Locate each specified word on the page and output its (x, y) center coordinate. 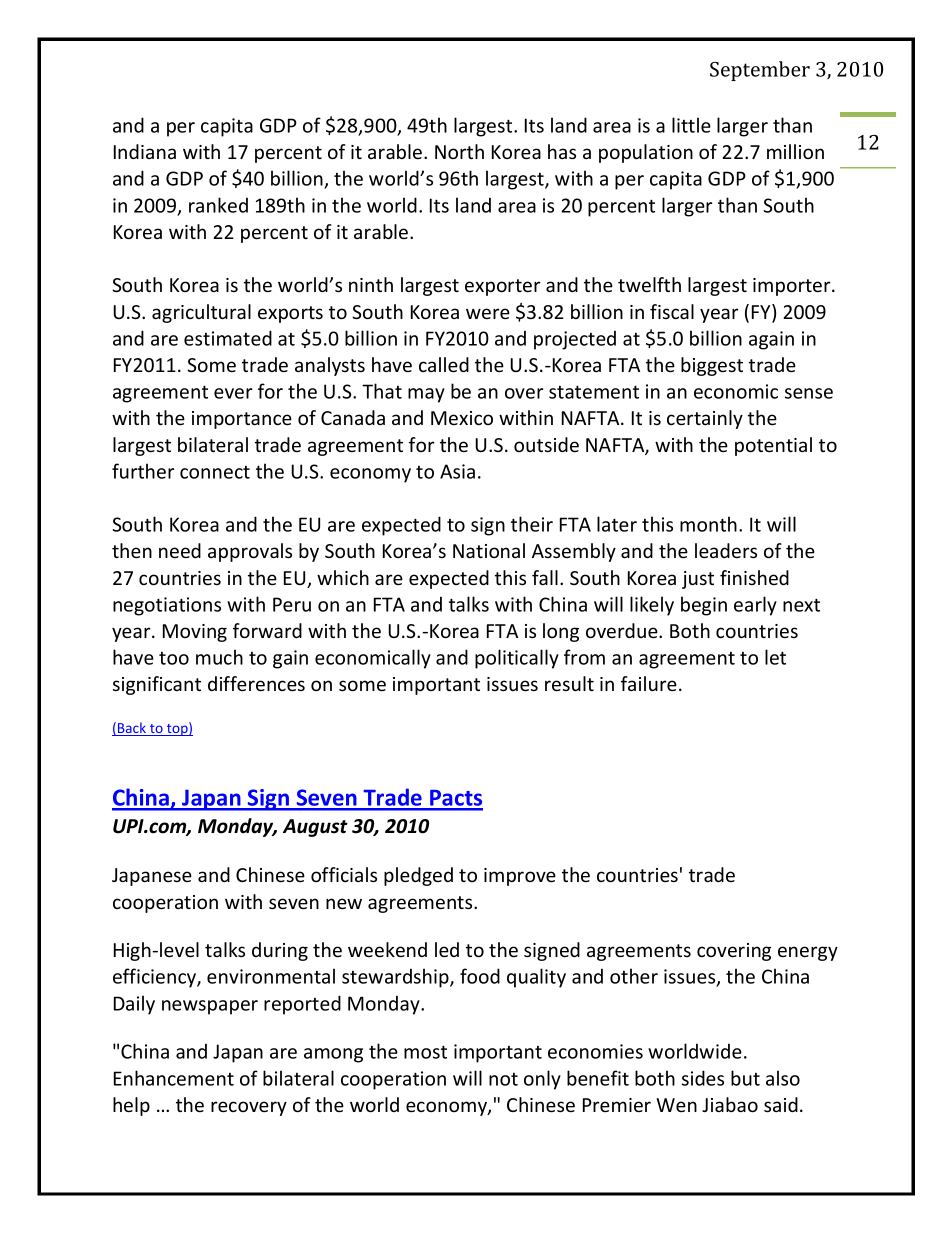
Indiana (145, 151)
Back (132, 729)
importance (242, 420)
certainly (705, 419)
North (459, 151)
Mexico (462, 418)
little (691, 125)
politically (517, 659)
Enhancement (174, 1078)
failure (649, 683)
